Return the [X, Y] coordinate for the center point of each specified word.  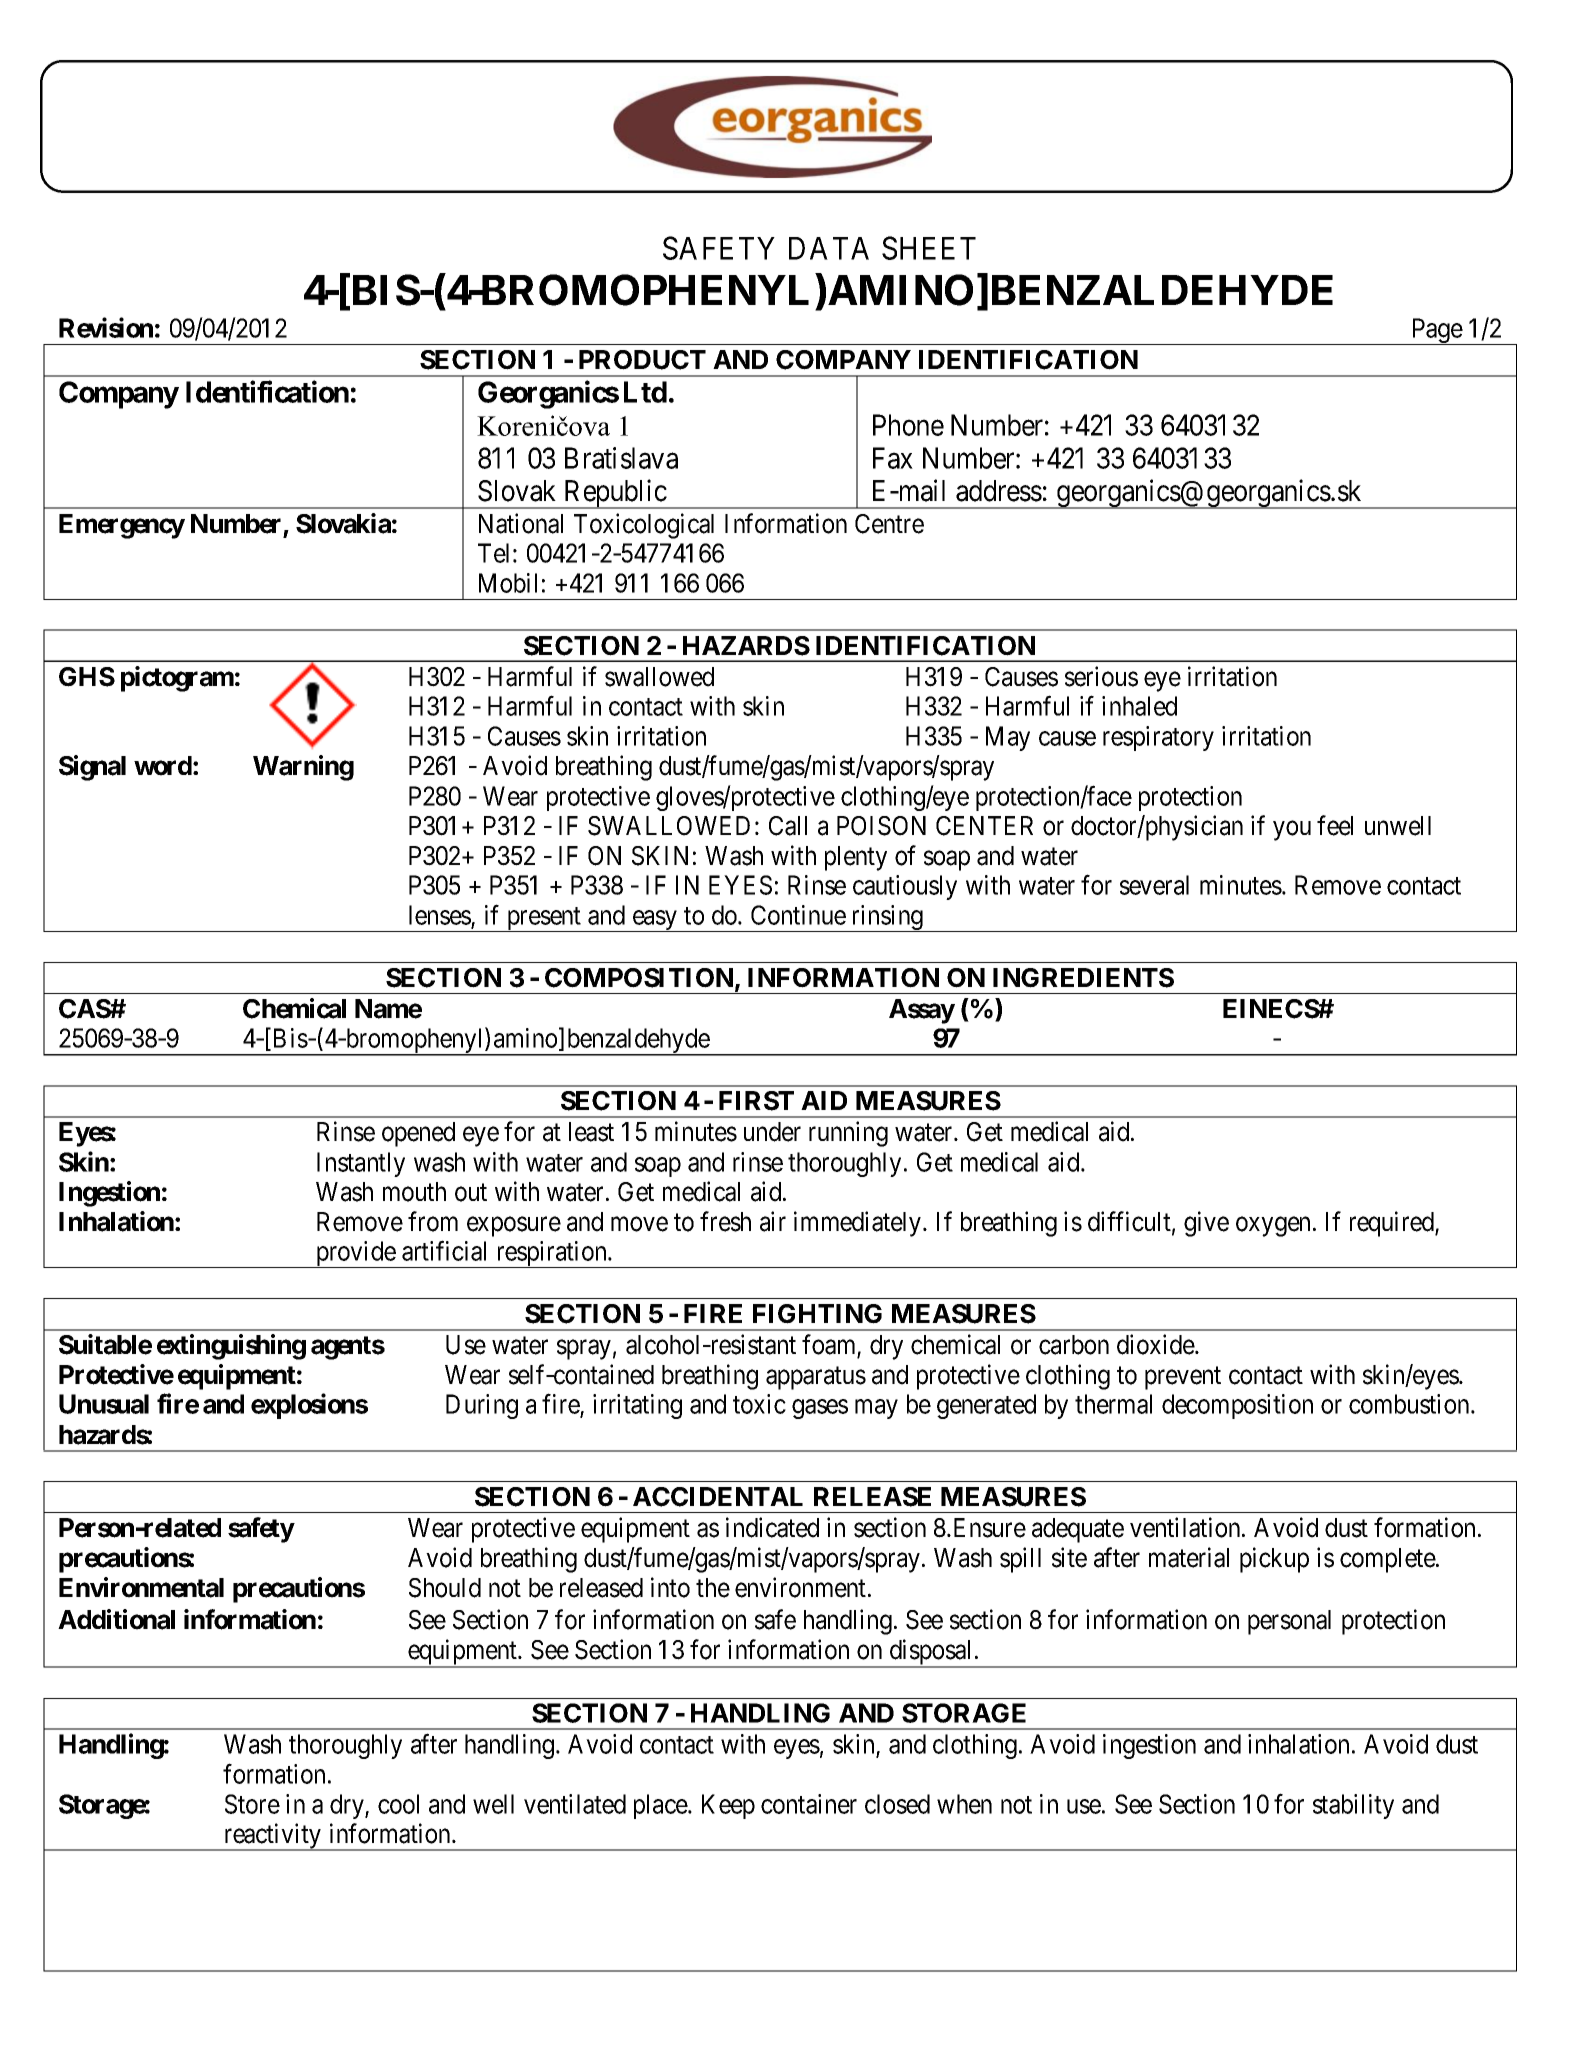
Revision [106, 327]
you [1292, 831]
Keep [728, 1806]
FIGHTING [817, 1314]
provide [355, 1254]
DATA [829, 248]
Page [1436, 331]
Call [788, 826]
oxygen [1275, 1227]
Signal [92, 768]
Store [252, 1804]
